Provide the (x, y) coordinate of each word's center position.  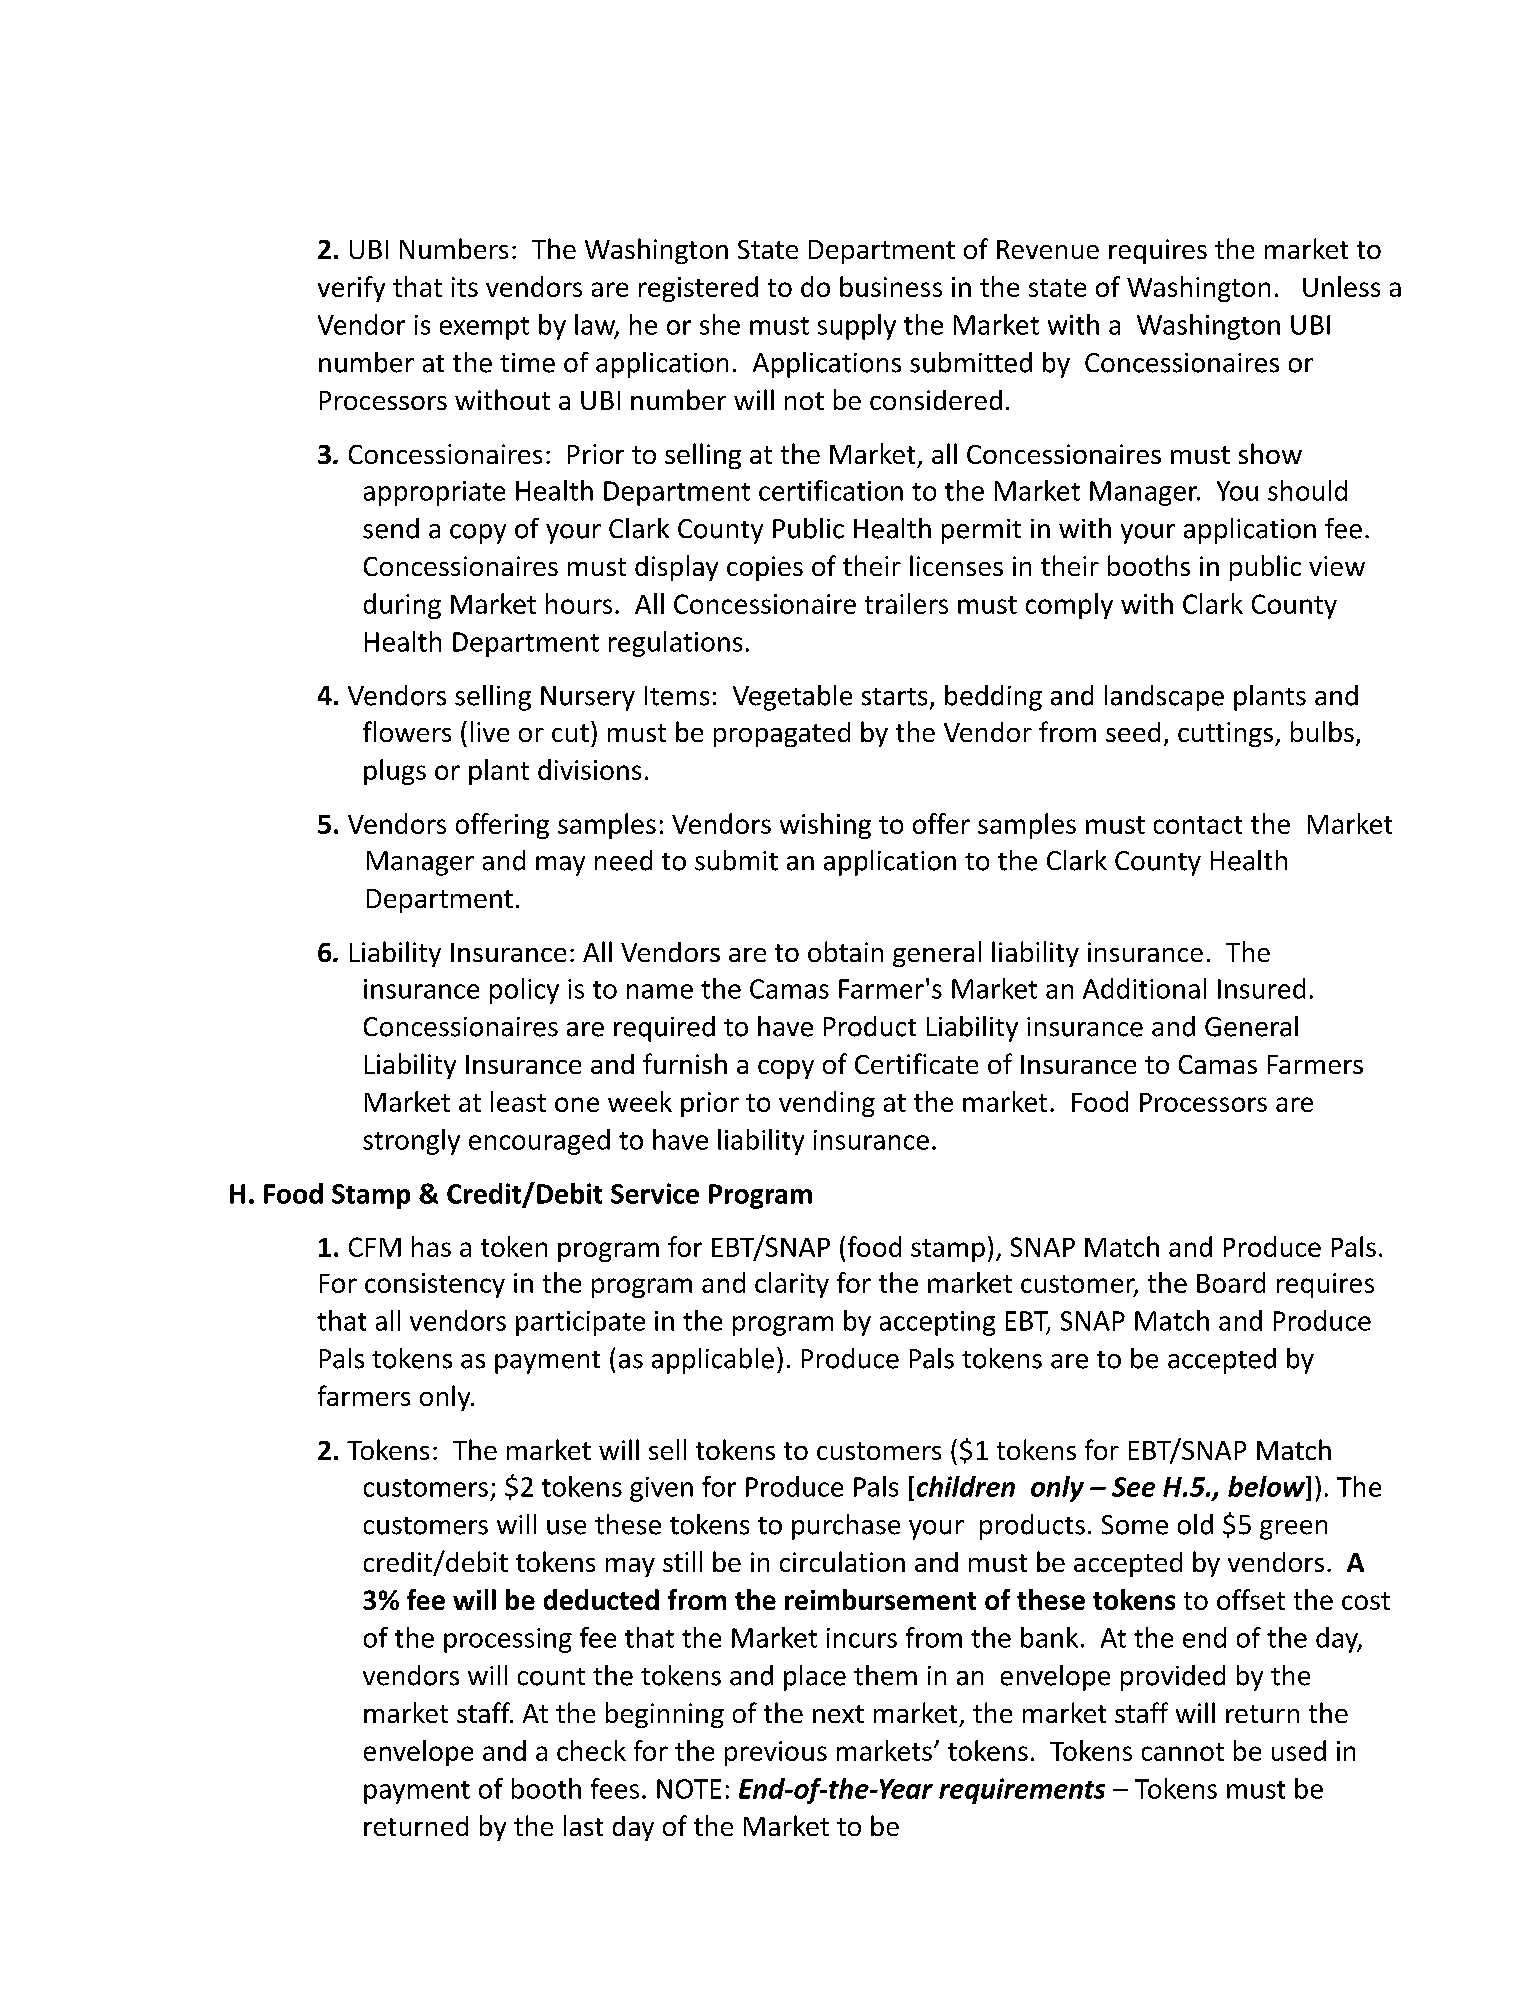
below (1267, 1486)
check (591, 1750)
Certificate (916, 1063)
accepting (937, 1323)
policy (524, 991)
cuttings (1225, 734)
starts (894, 697)
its (465, 287)
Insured (1261, 988)
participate (580, 1323)
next (838, 1714)
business (891, 286)
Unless (1341, 286)
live (490, 731)
